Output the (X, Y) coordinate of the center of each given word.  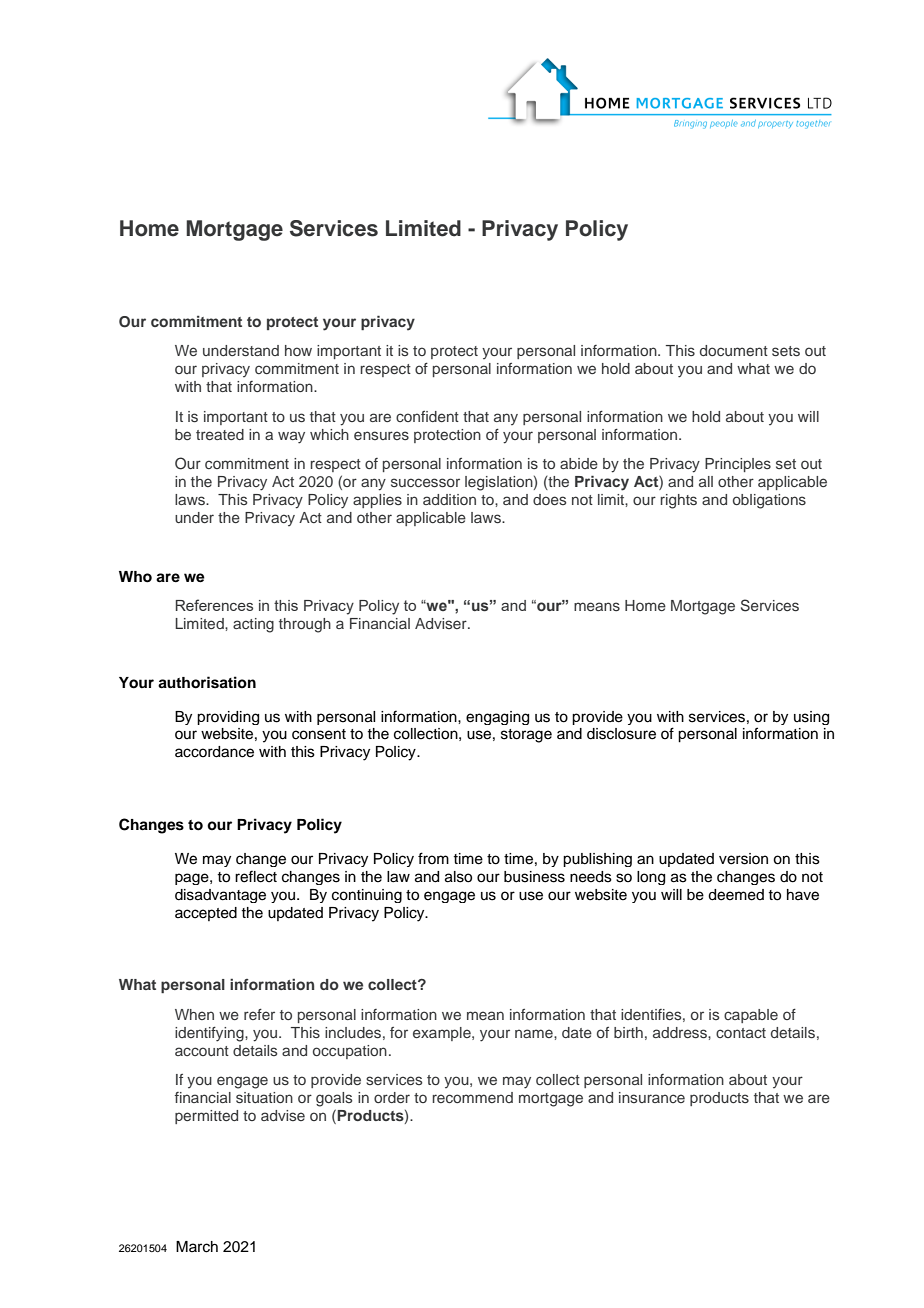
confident (427, 416)
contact (741, 1033)
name (535, 1033)
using (811, 718)
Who (135, 577)
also (458, 877)
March (197, 1247)
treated (220, 434)
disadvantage (220, 896)
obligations (769, 501)
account (202, 1051)
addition (449, 499)
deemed (736, 895)
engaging (497, 718)
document (734, 350)
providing (228, 718)
